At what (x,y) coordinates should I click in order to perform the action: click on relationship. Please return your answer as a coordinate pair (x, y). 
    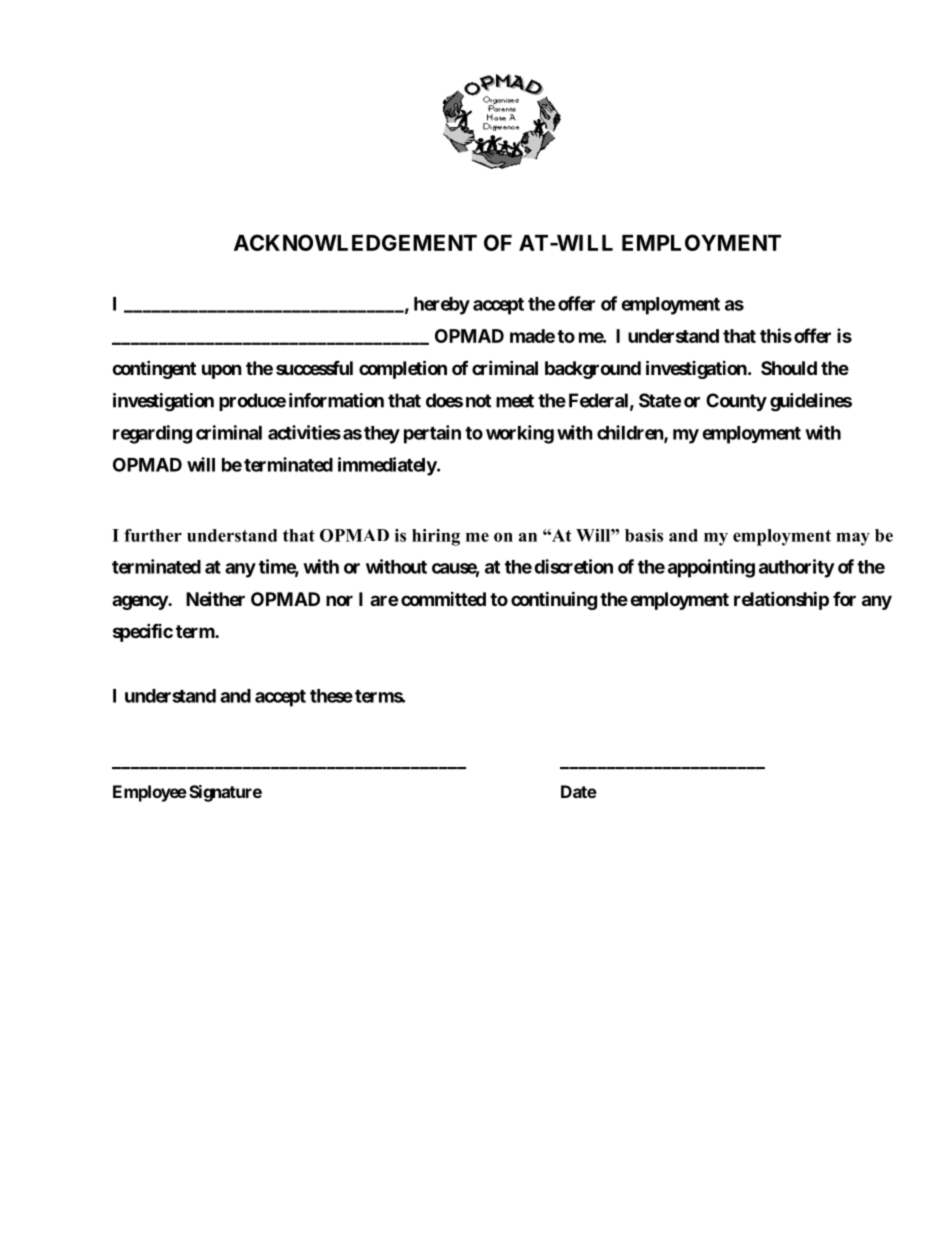
    Looking at the image, I should click on (781, 600).
